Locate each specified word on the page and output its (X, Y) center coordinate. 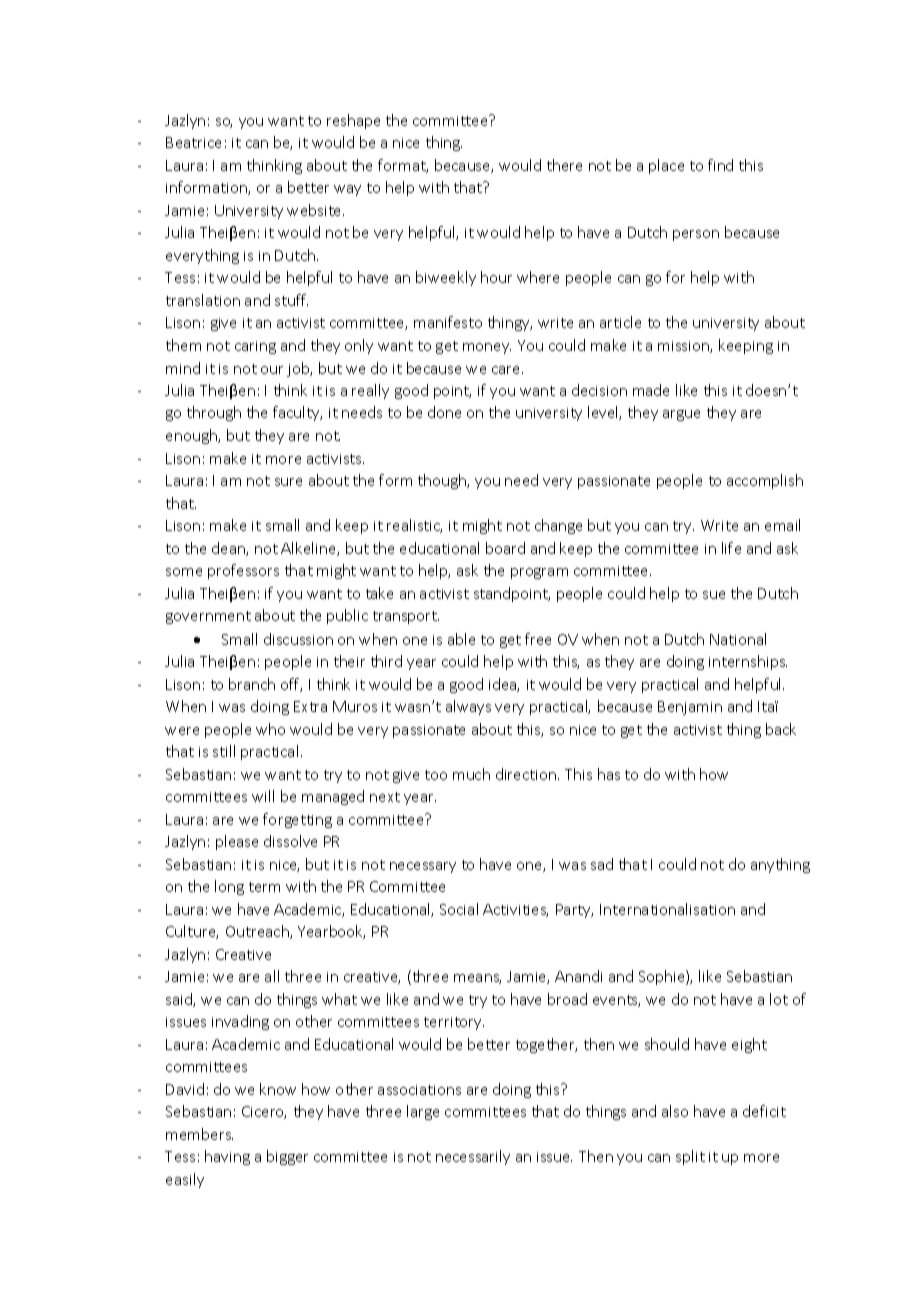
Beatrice (193, 142)
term (264, 887)
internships (748, 662)
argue (681, 415)
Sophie (663, 977)
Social (459, 909)
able (461, 639)
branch (252, 684)
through (214, 413)
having (227, 1157)
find (720, 165)
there (564, 165)
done (444, 412)
